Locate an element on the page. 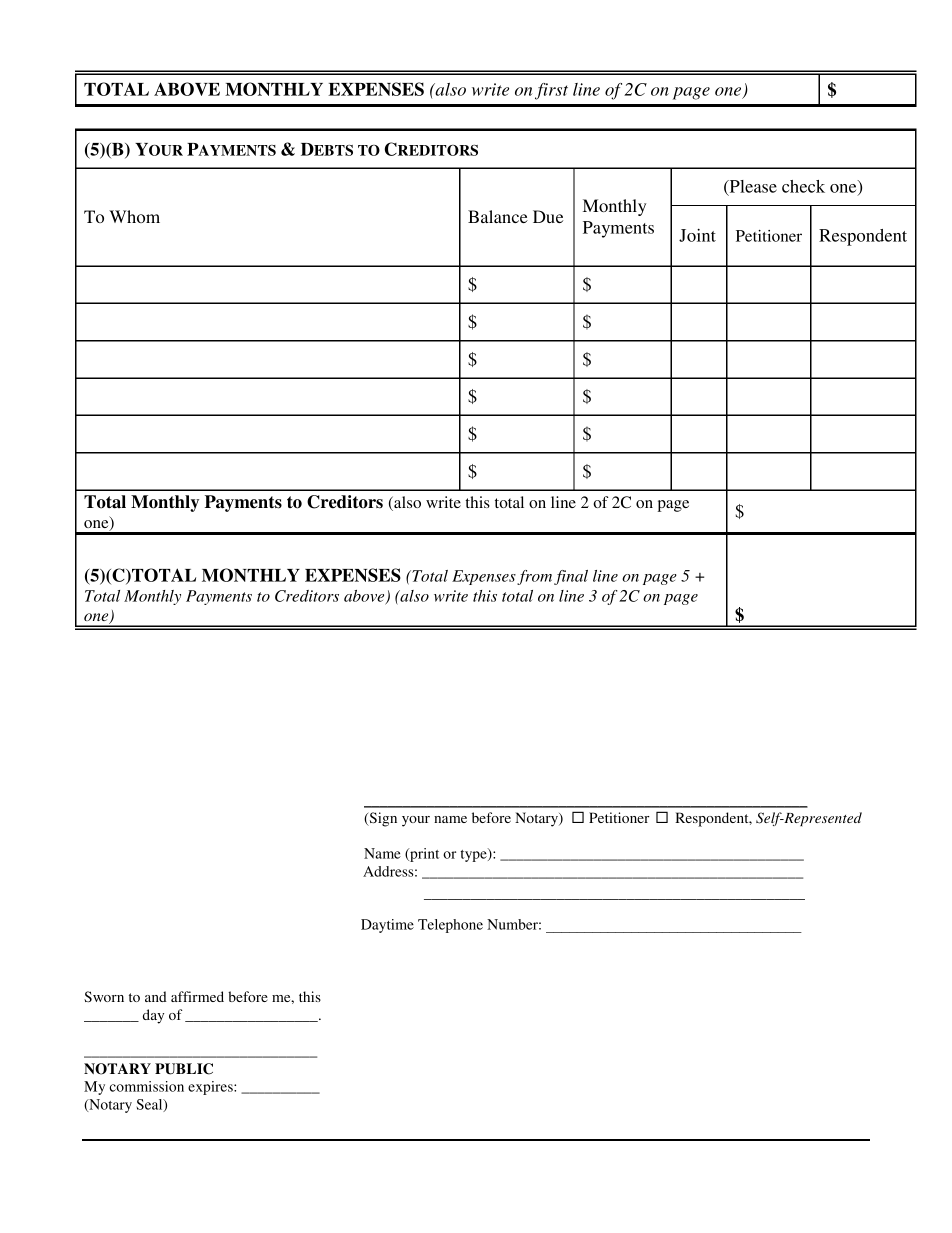 The width and height of the page is (952, 1233). Balance is located at coordinates (498, 216).
